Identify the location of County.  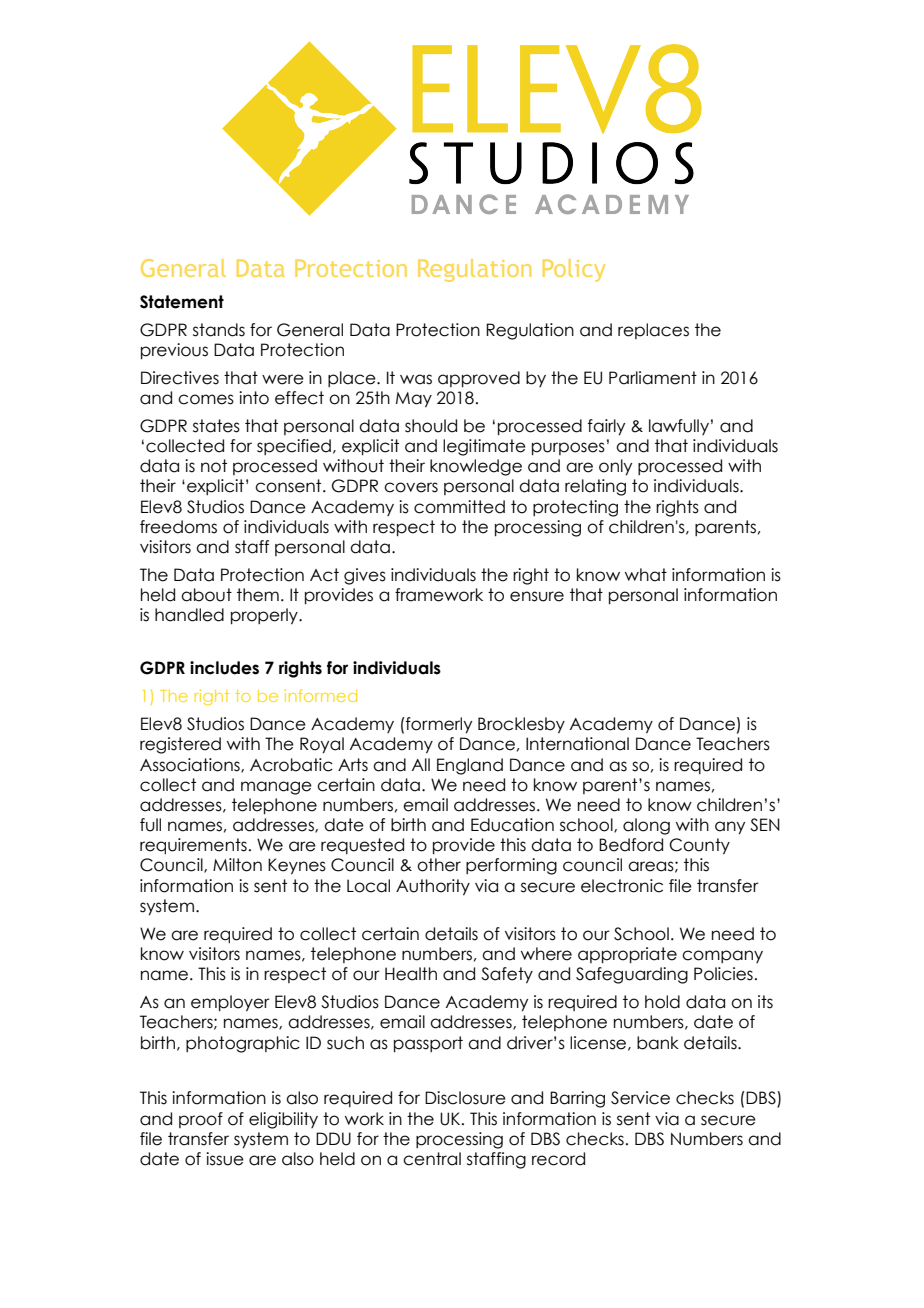
(700, 846).
